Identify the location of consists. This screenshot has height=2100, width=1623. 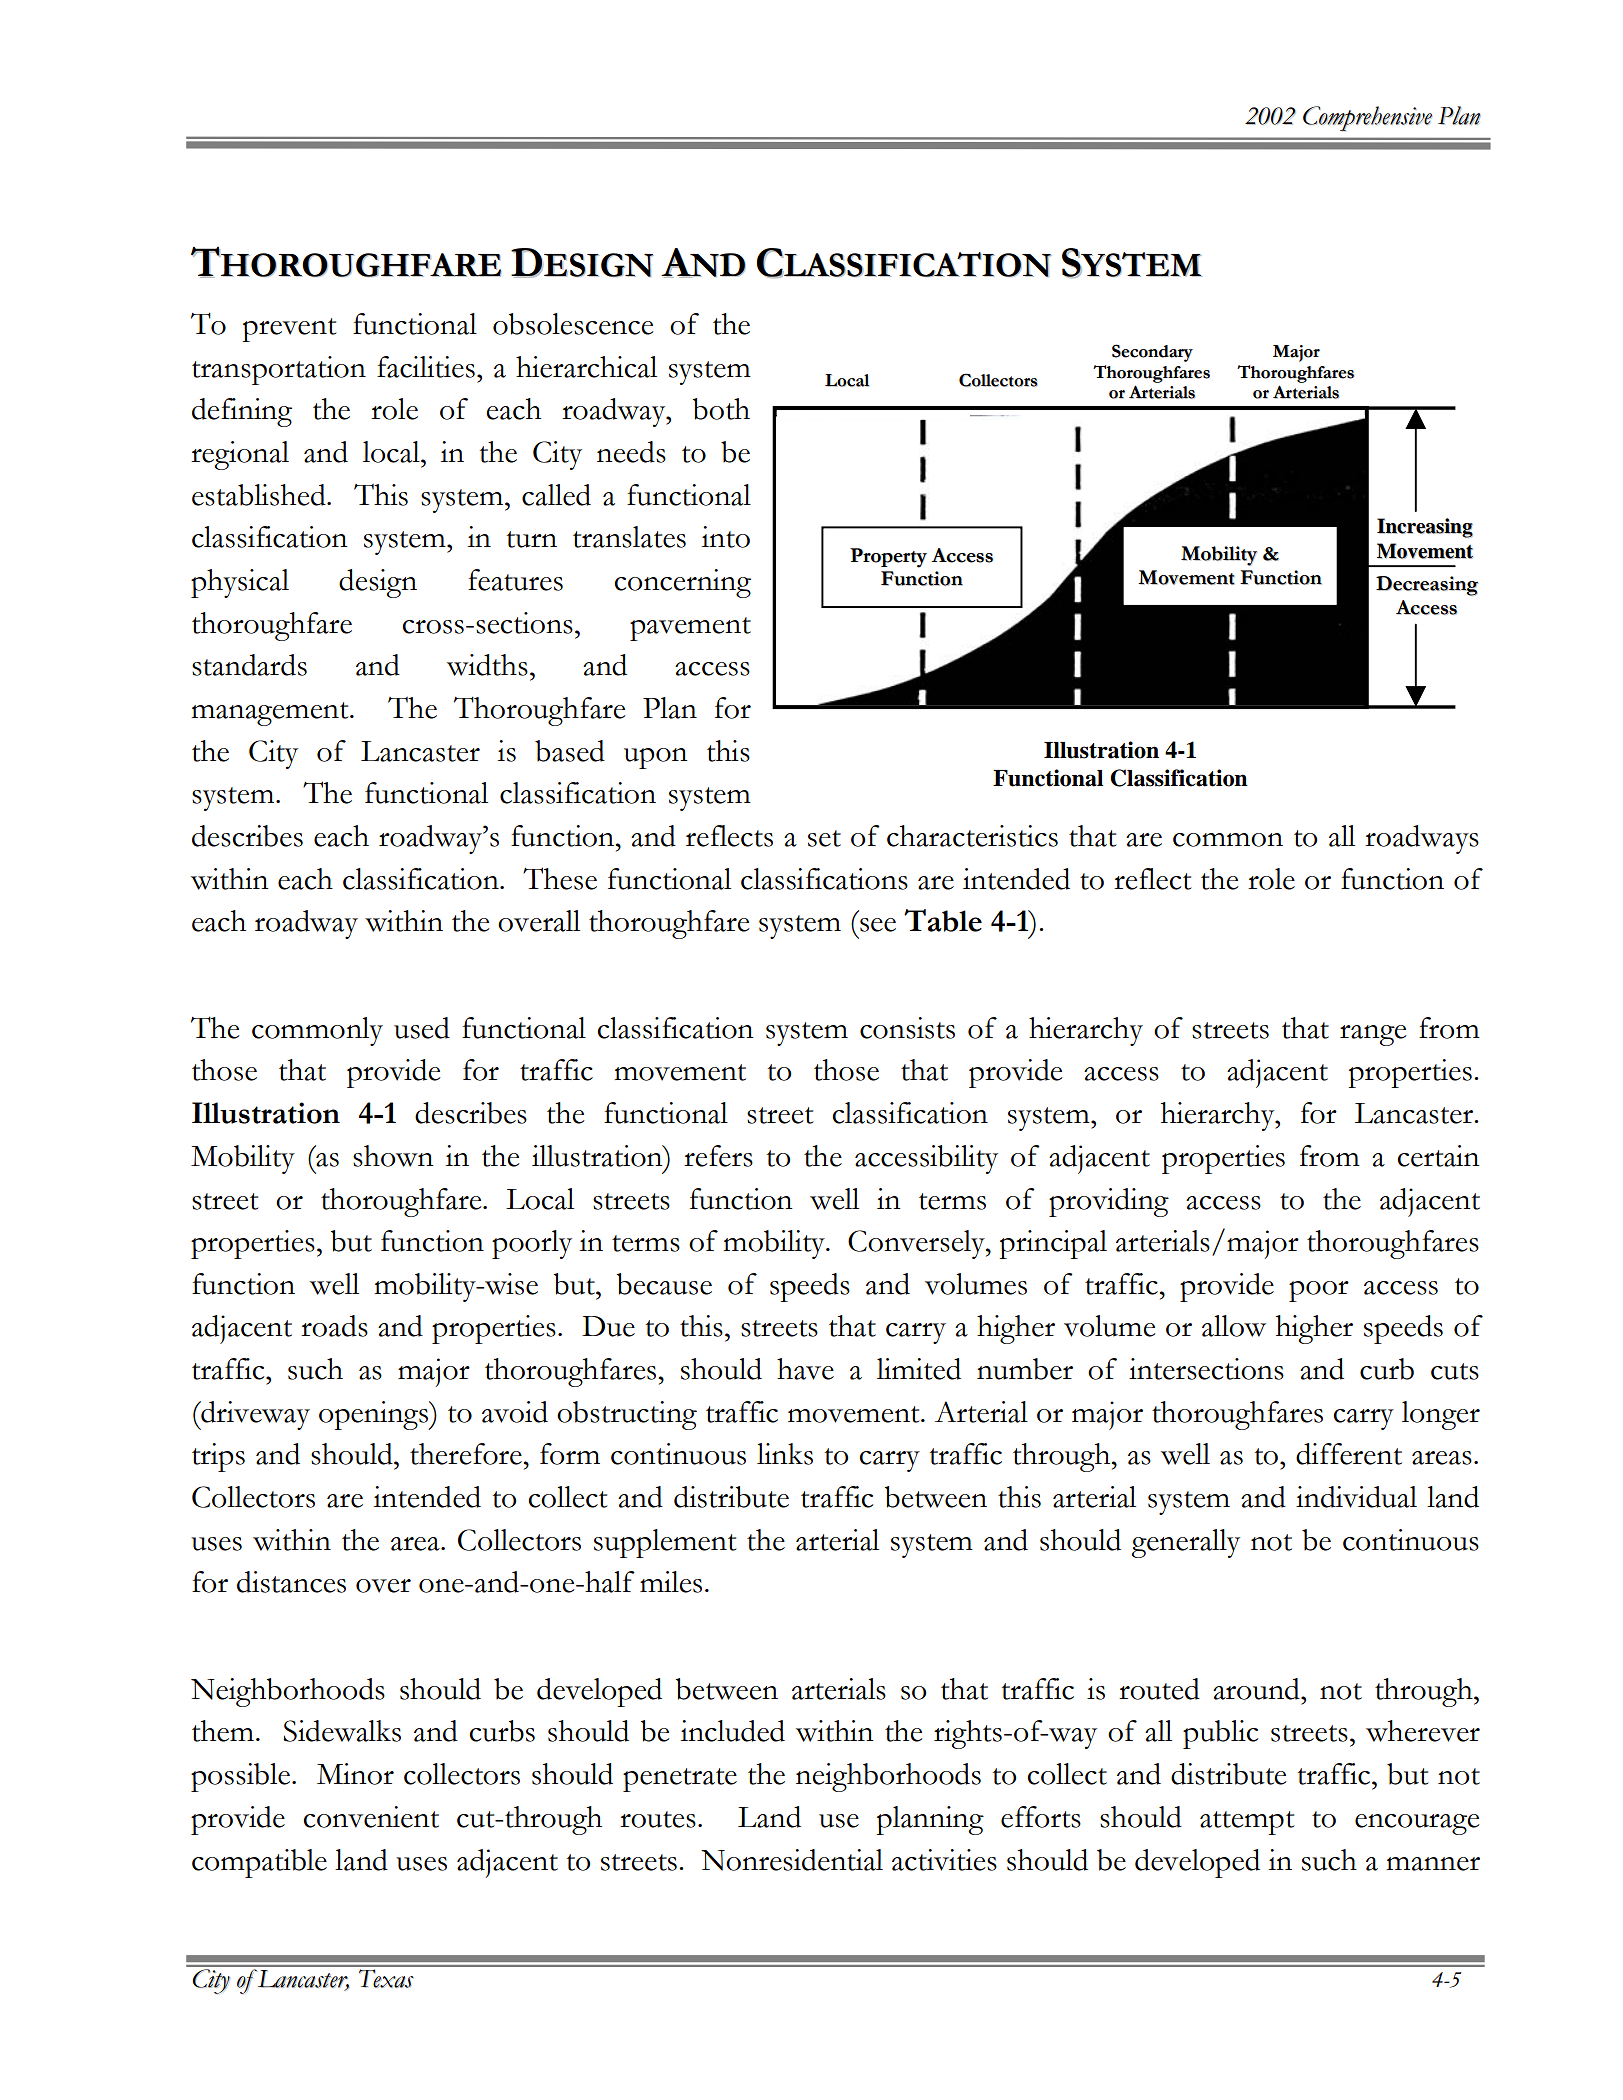
(907, 1028).
